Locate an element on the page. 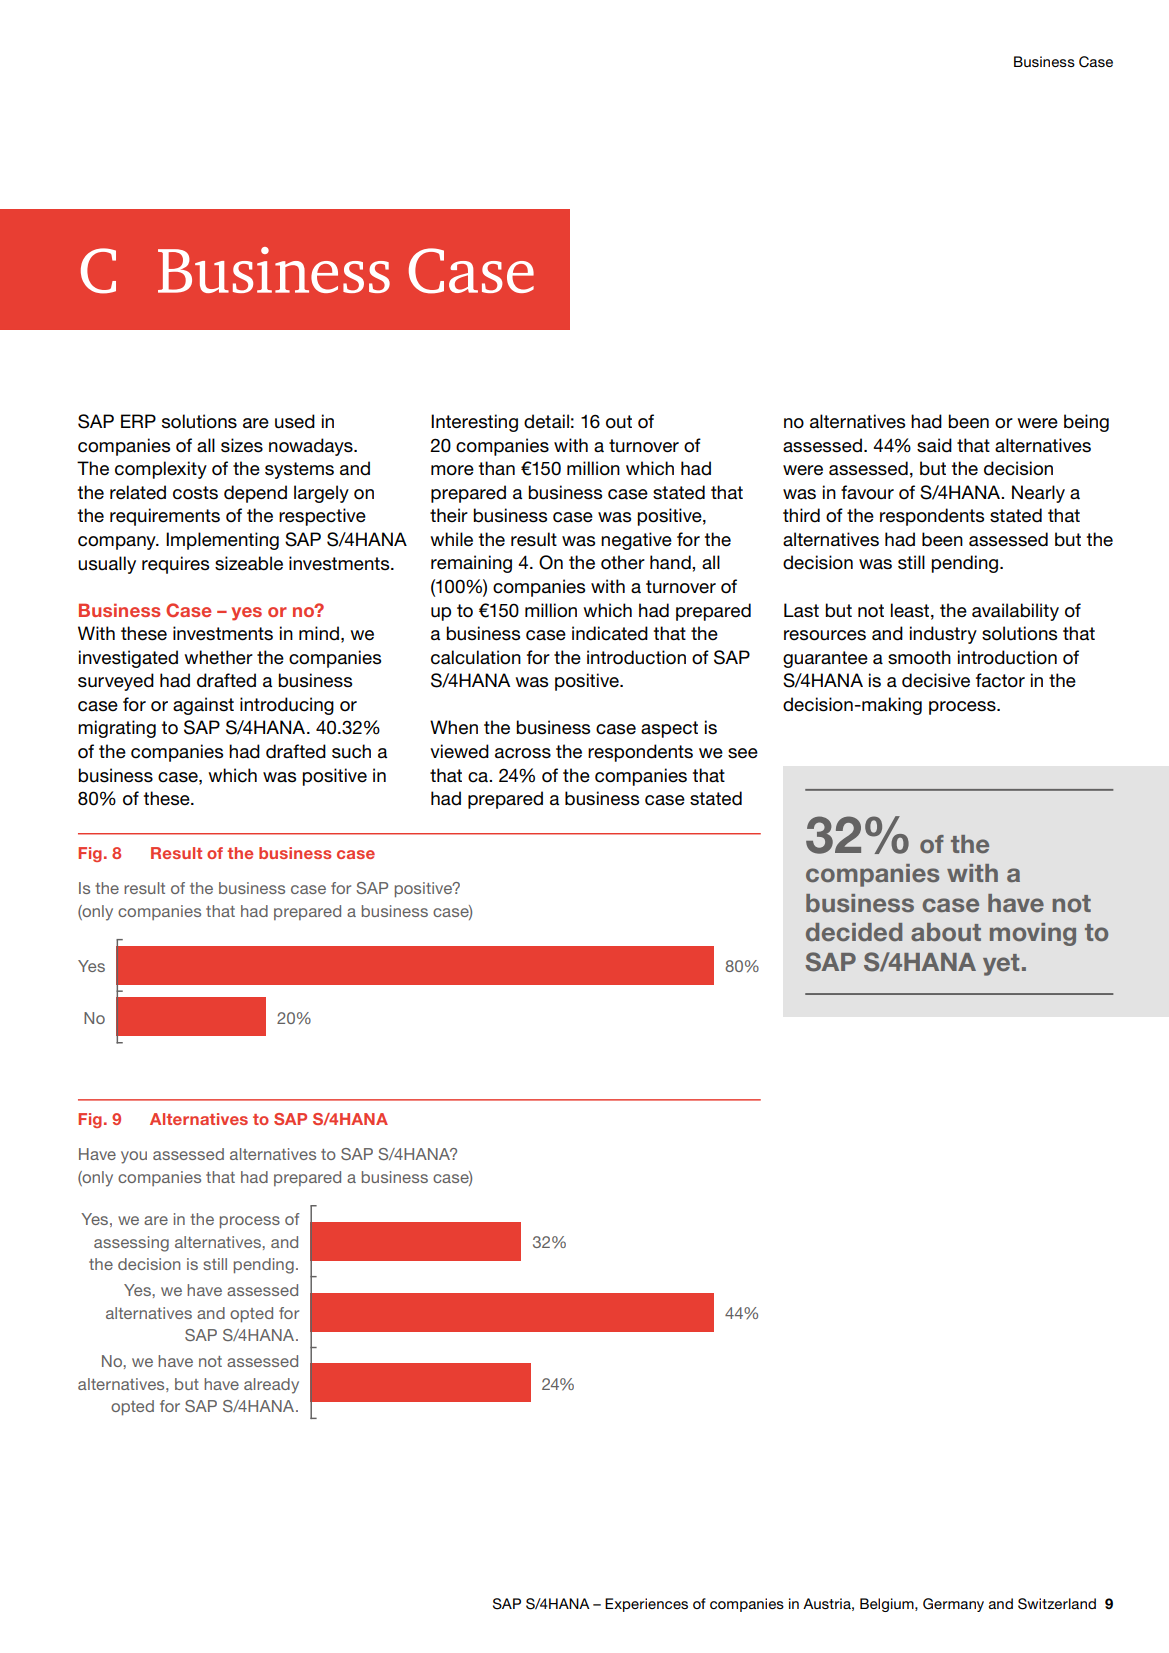 The height and width of the document is (1653, 1169). detail is located at coordinates (546, 421).
